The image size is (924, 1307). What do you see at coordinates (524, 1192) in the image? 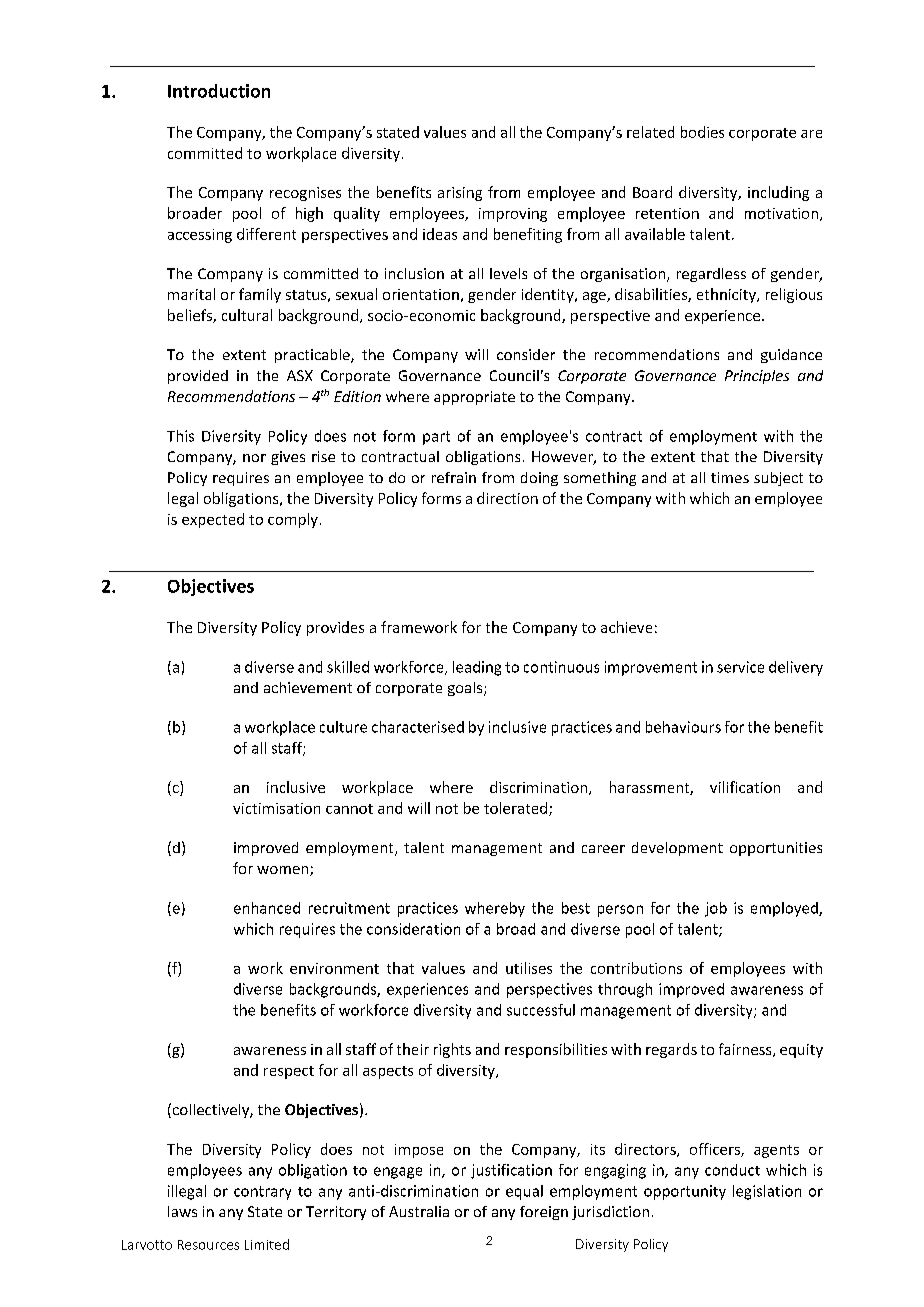
I see `equal` at bounding box center [524, 1192].
